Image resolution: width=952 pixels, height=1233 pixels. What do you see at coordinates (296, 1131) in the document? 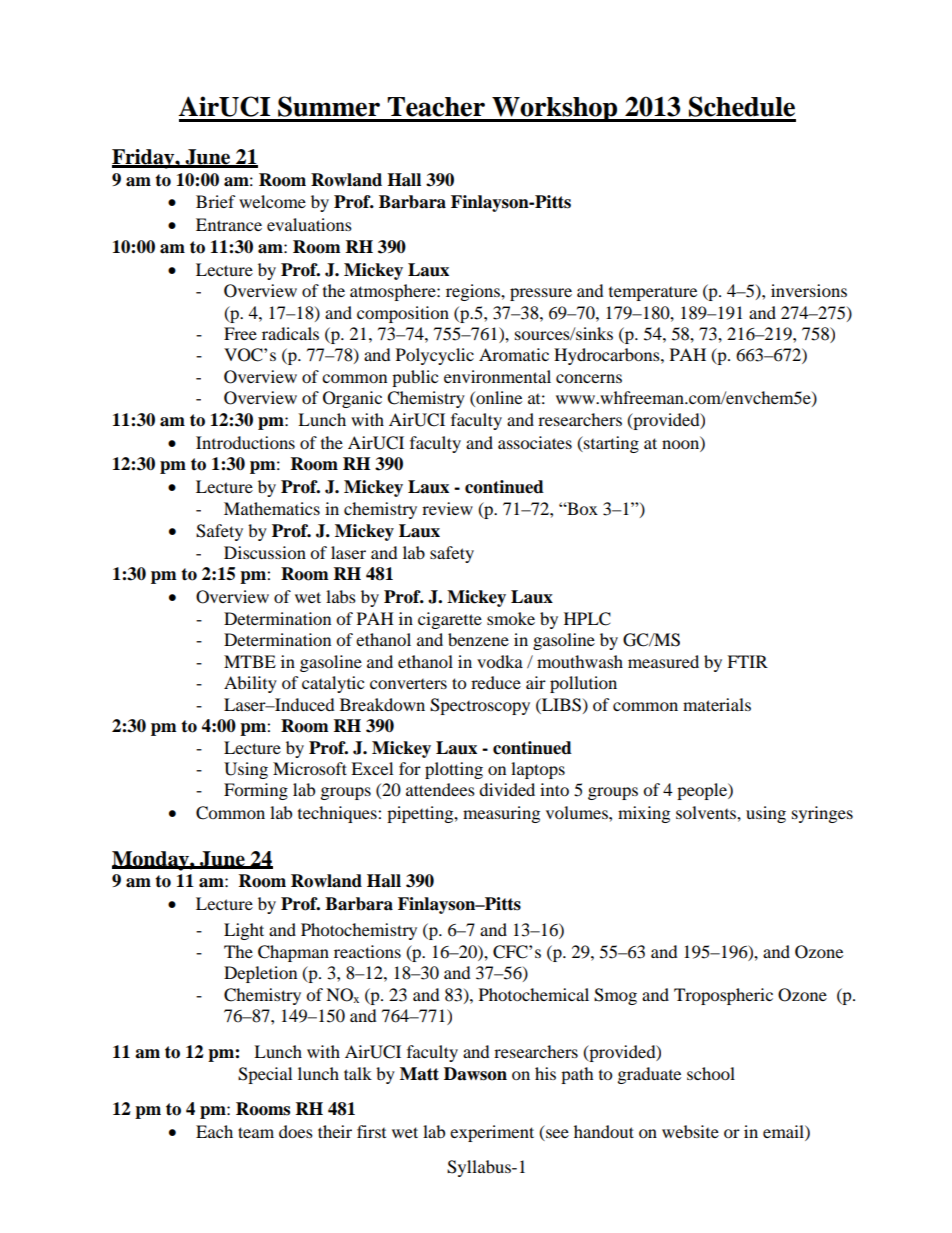
I see `does` at bounding box center [296, 1131].
